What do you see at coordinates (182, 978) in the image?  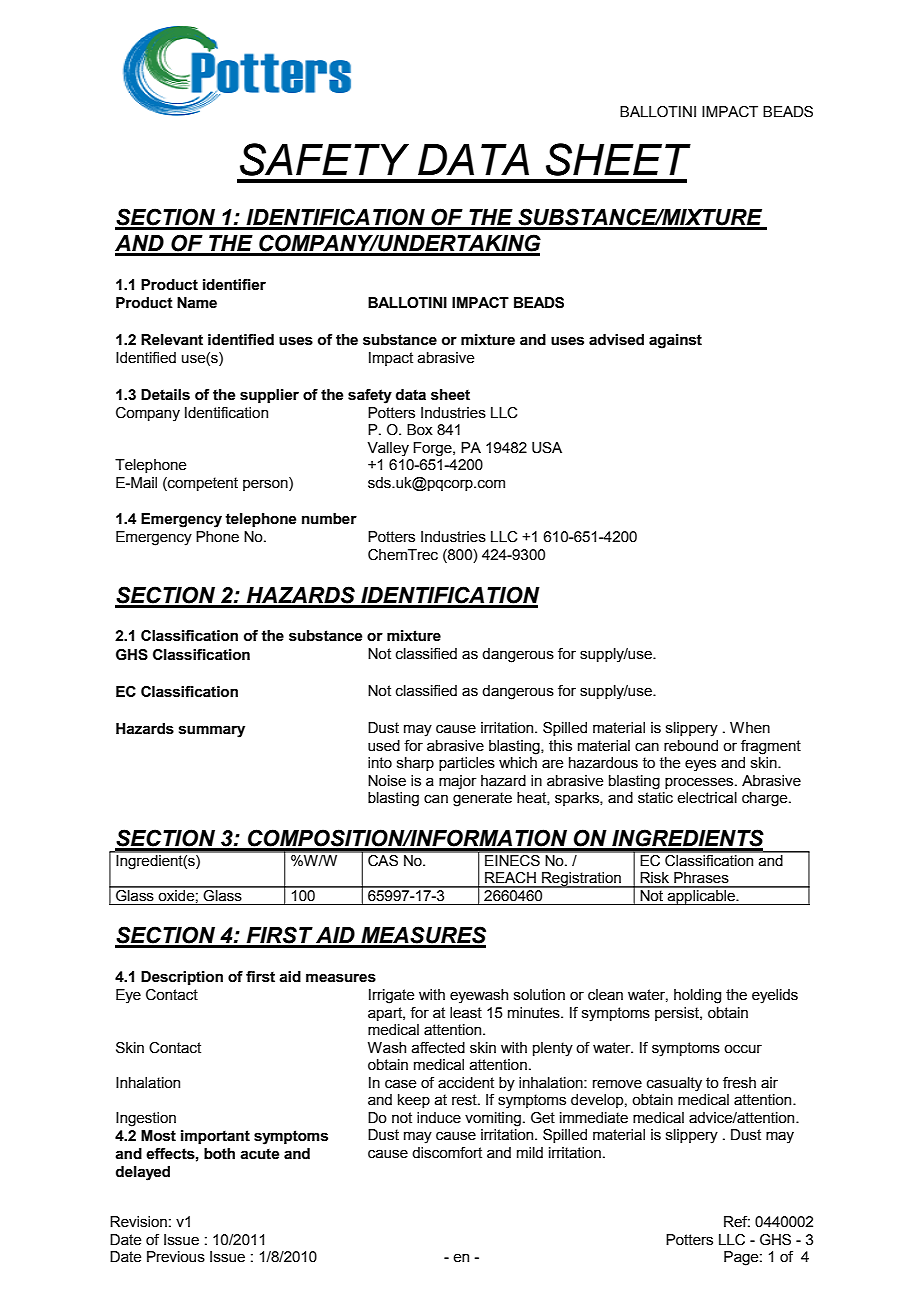 I see `Description` at bounding box center [182, 978].
